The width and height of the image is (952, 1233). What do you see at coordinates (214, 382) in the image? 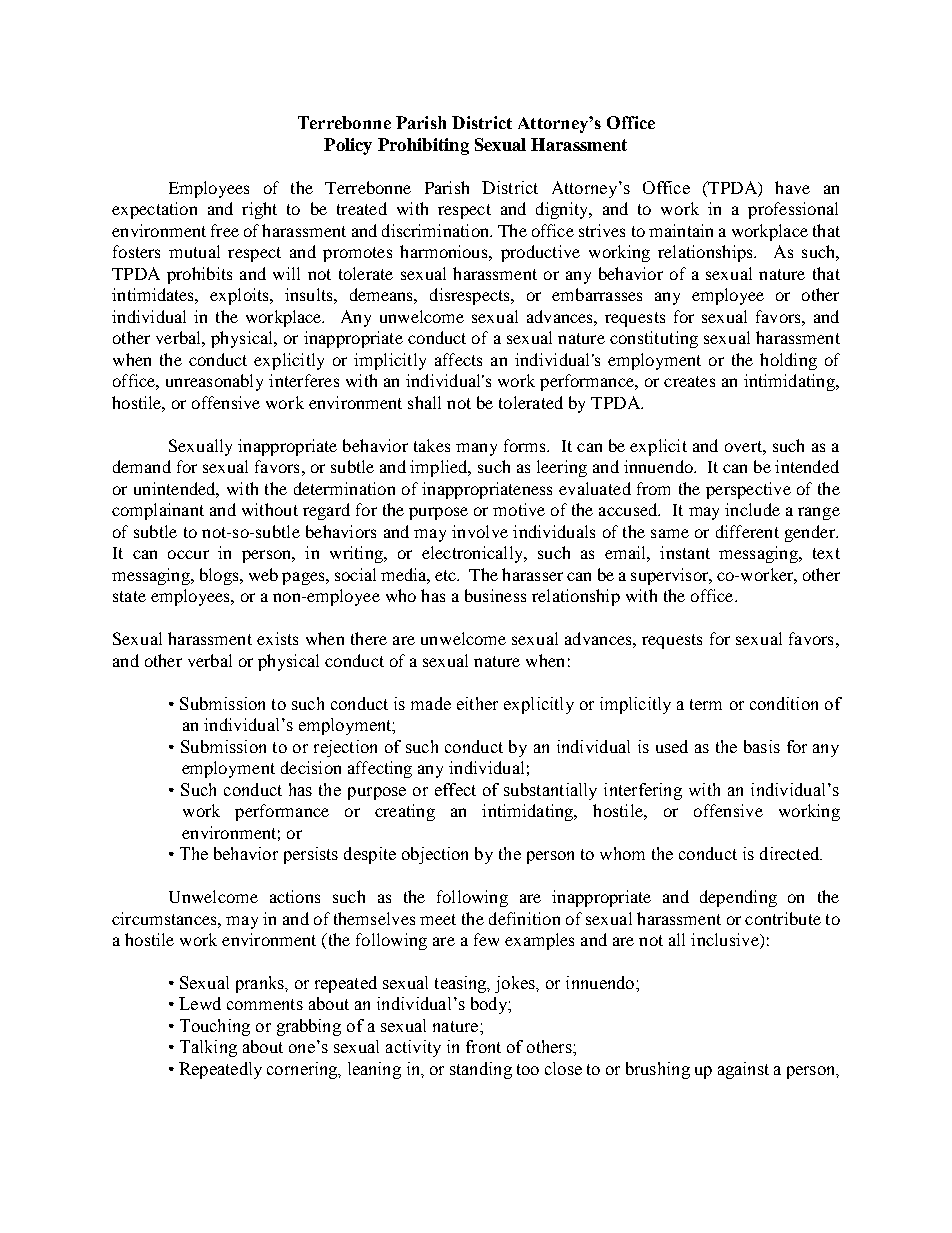
I see `unreasonably` at bounding box center [214, 382].
